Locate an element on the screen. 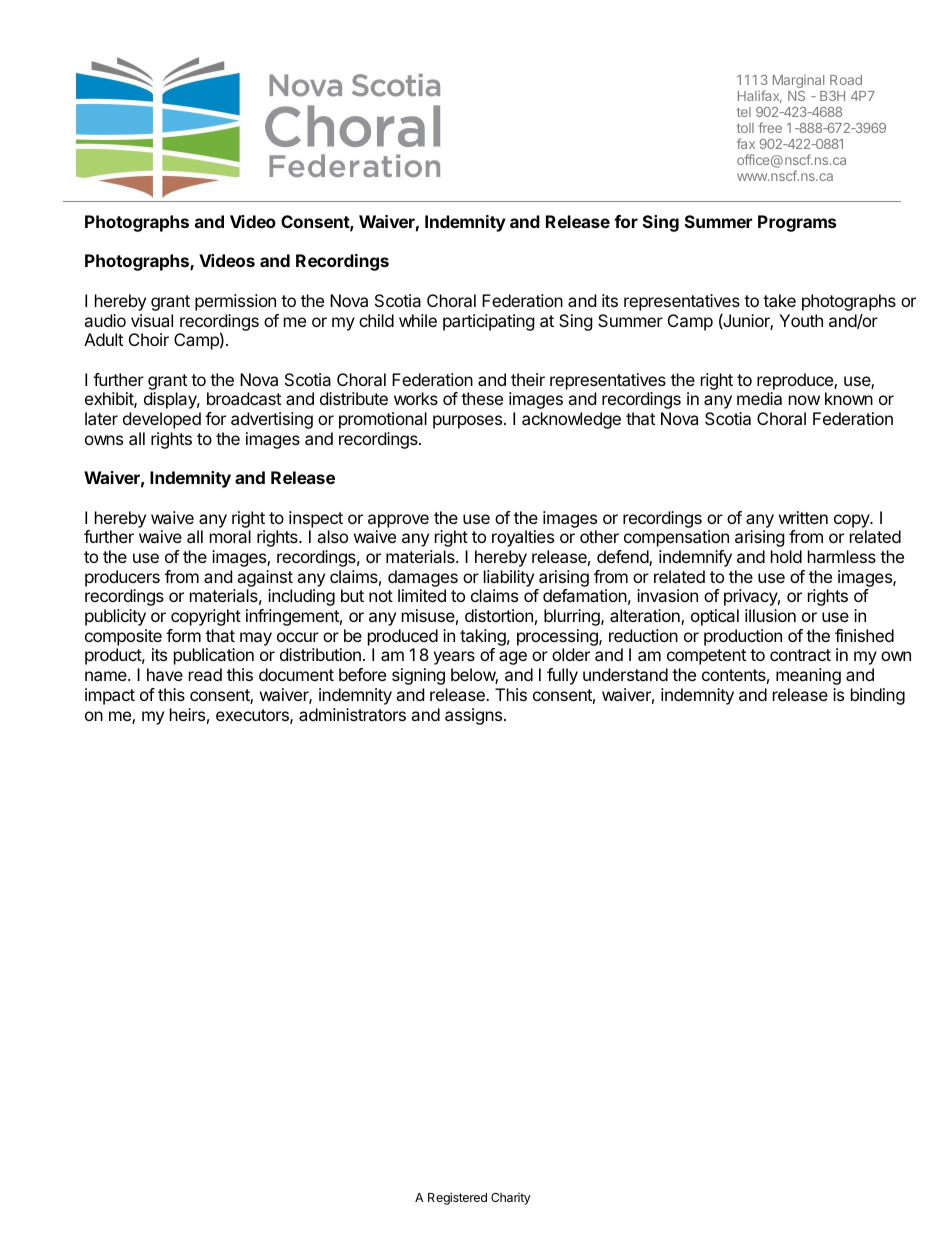 The height and width of the screenshot is (1233, 952). tel is located at coordinates (744, 112).
